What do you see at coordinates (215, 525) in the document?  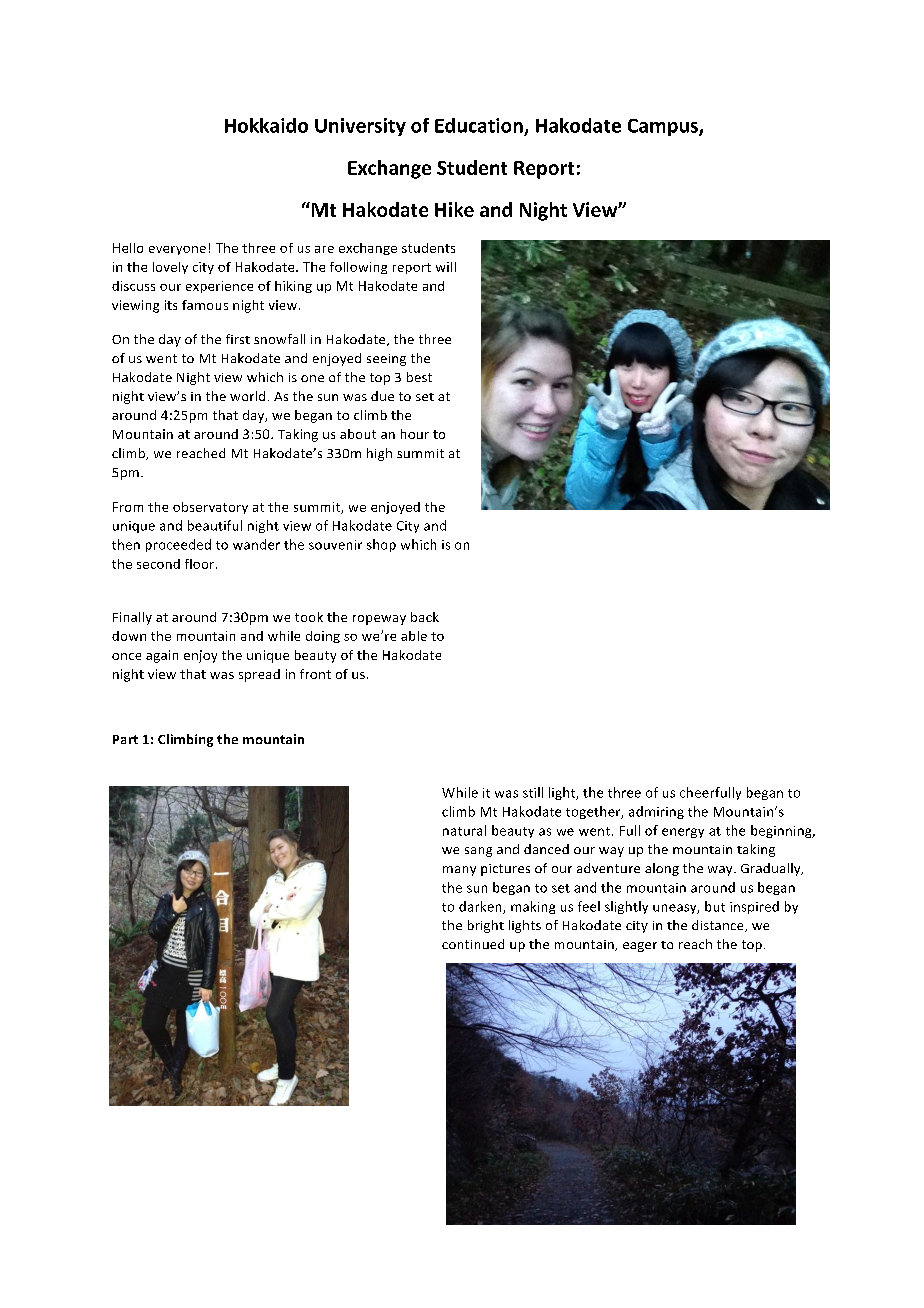 I see `beautiful` at bounding box center [215, 525].
